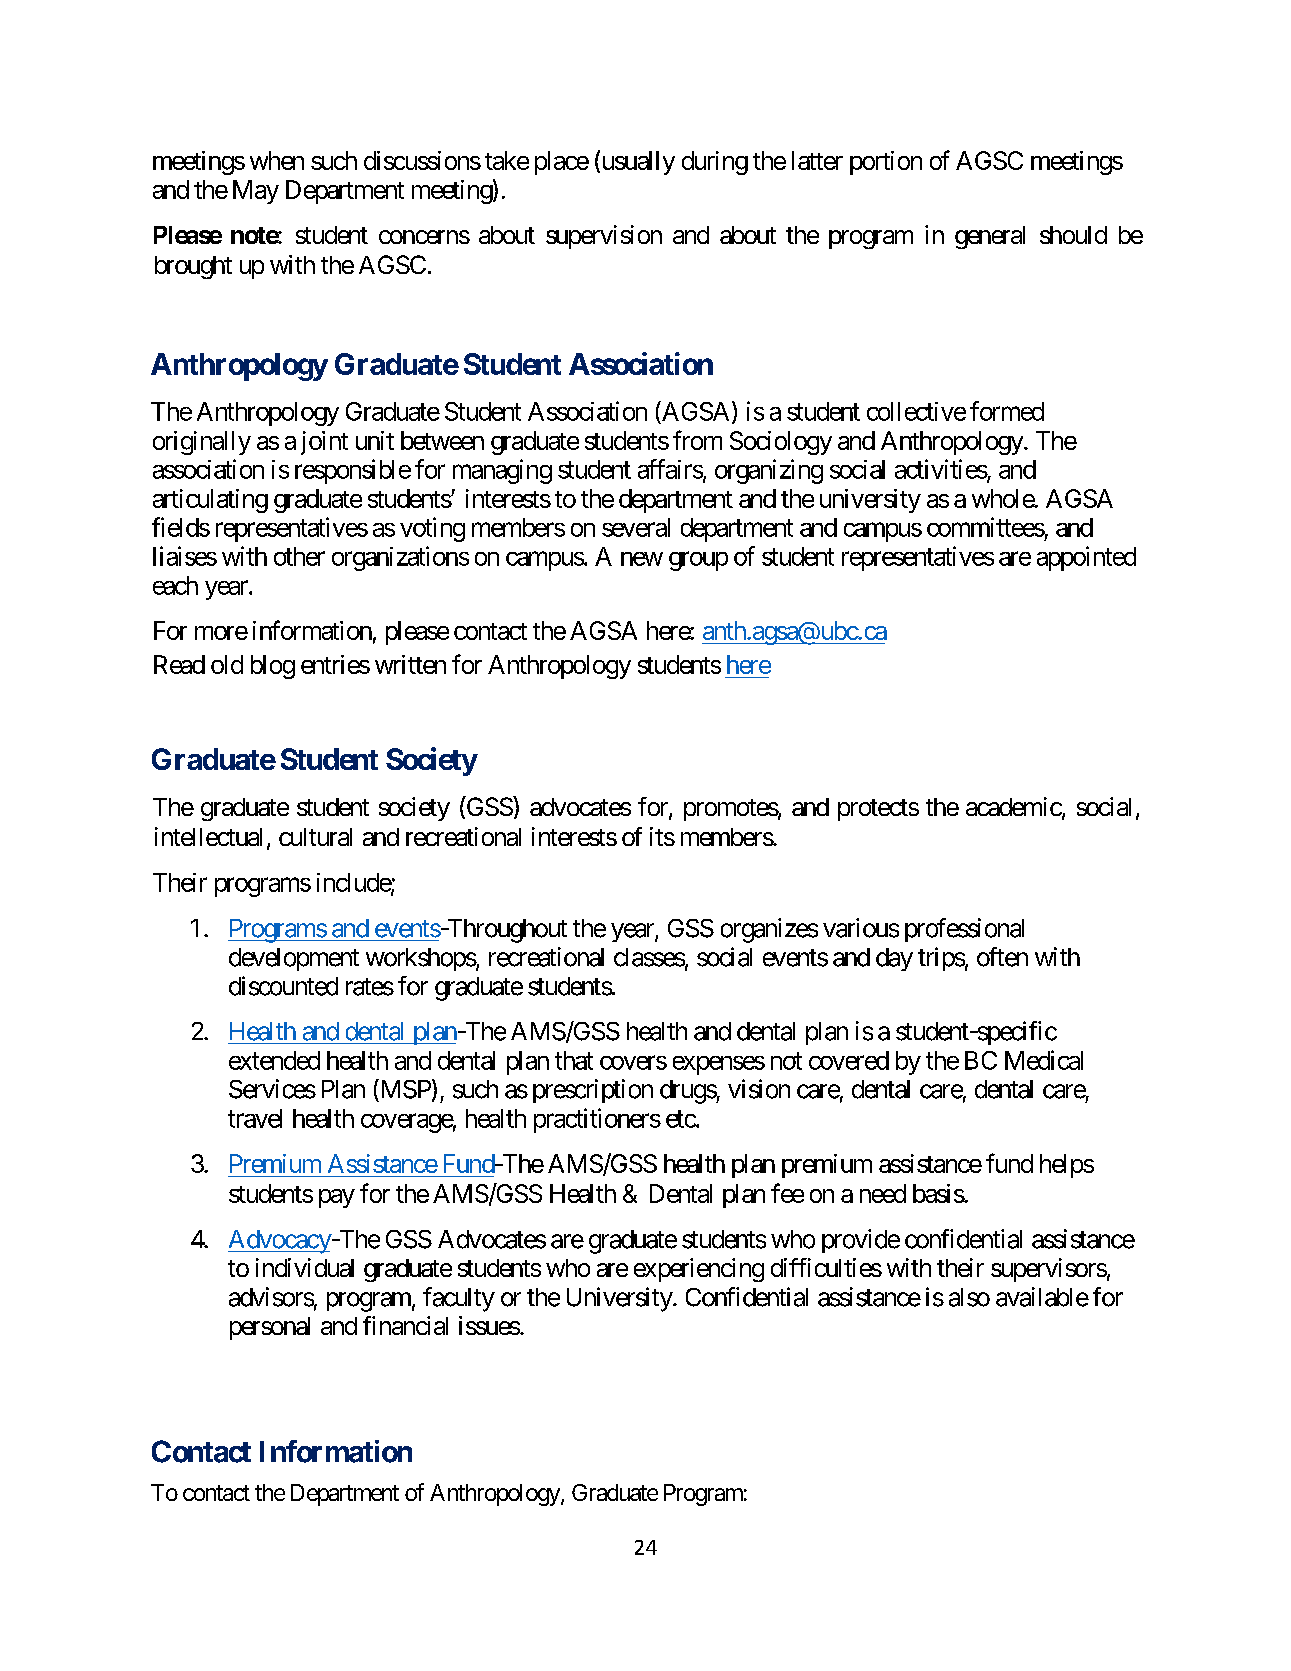  Describe the element at coordinates (964, 930) in the page. I see `professional` at that location.
